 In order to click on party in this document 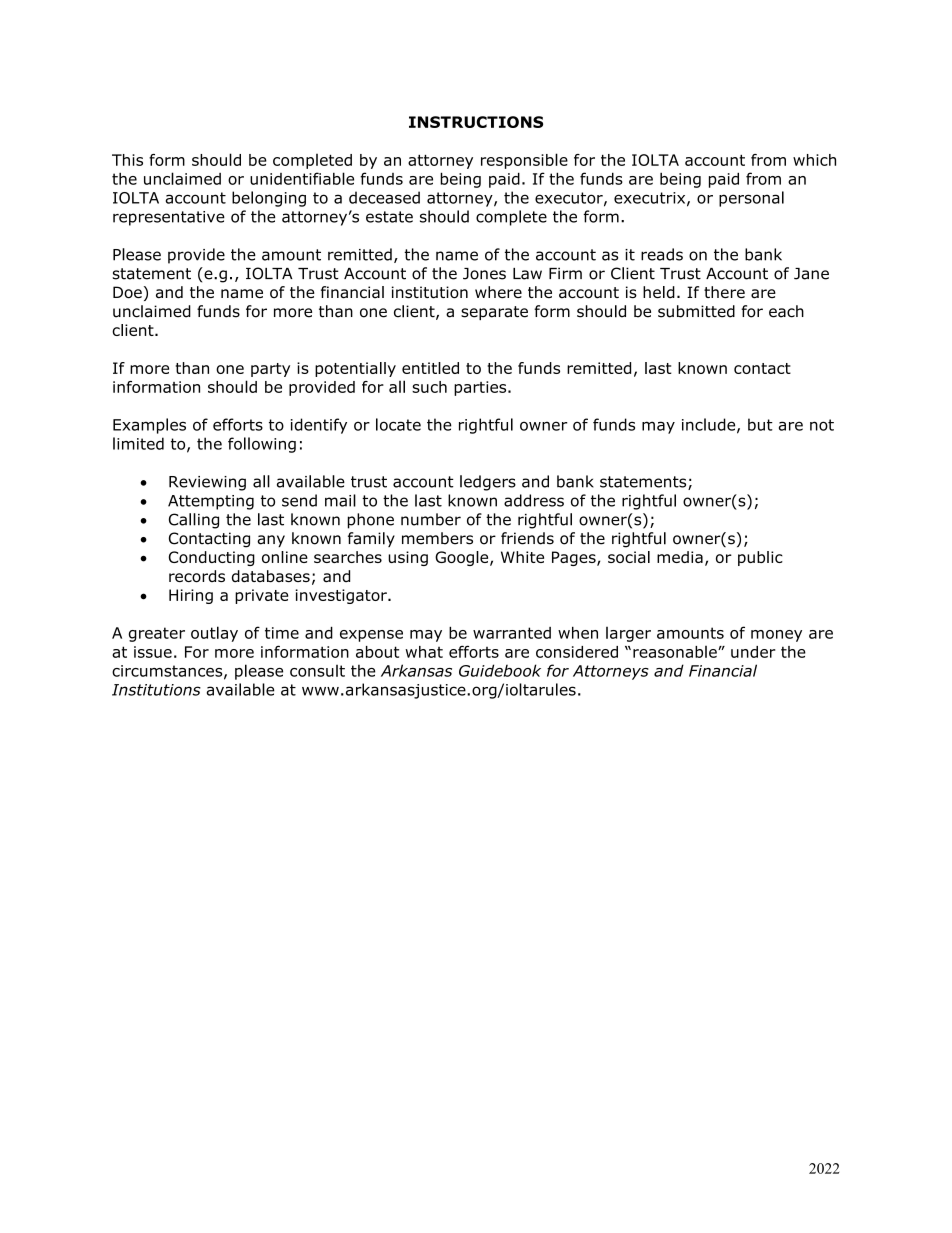, I will do `click(270, 370)`.
